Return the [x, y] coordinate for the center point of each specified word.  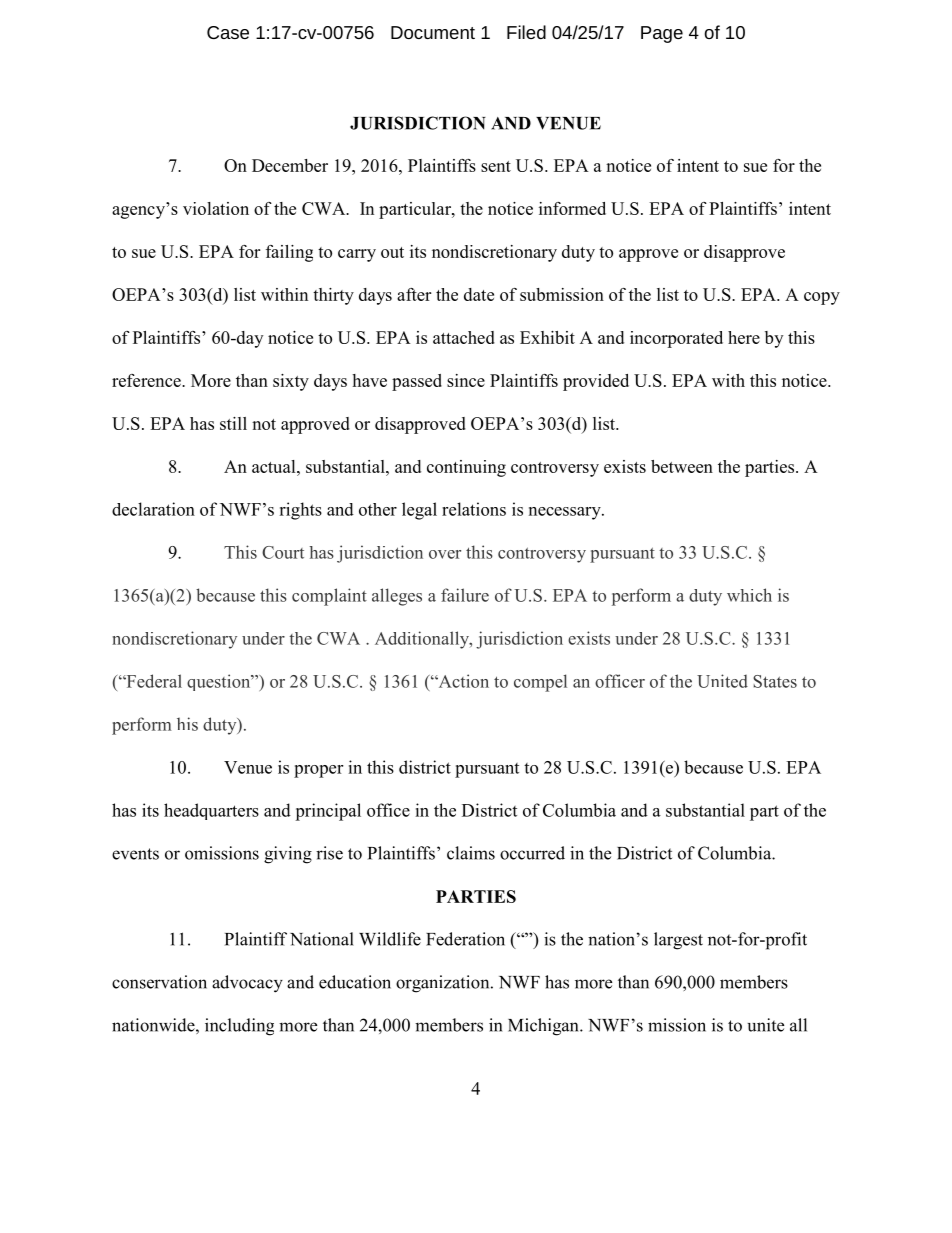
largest [678, 941]
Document [433, 32]
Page [662, 34]
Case [228, 32]
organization [444, 984]
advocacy [247, 984]
